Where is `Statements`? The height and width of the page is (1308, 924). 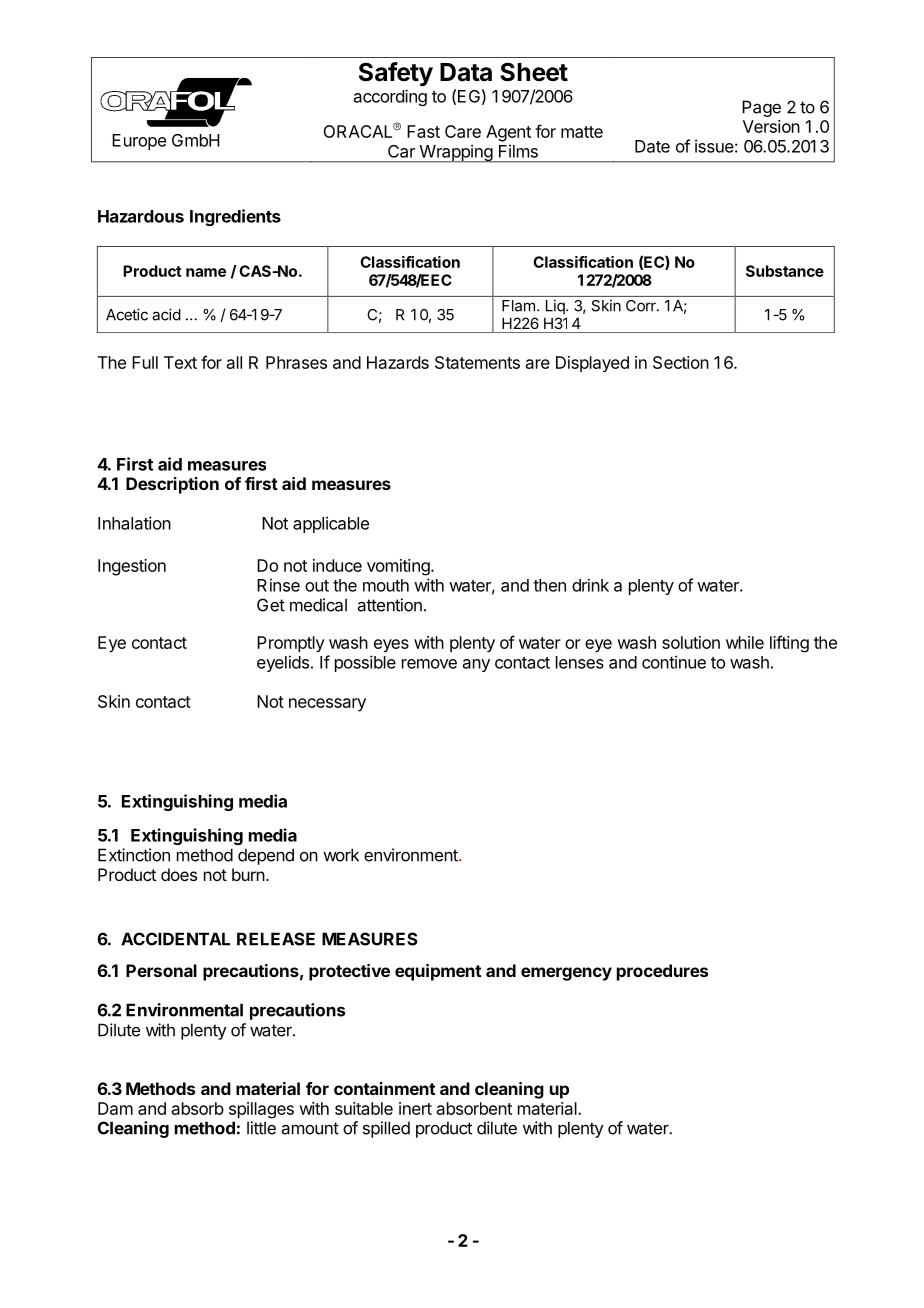
Statements is located at coordinates (477, 362).
